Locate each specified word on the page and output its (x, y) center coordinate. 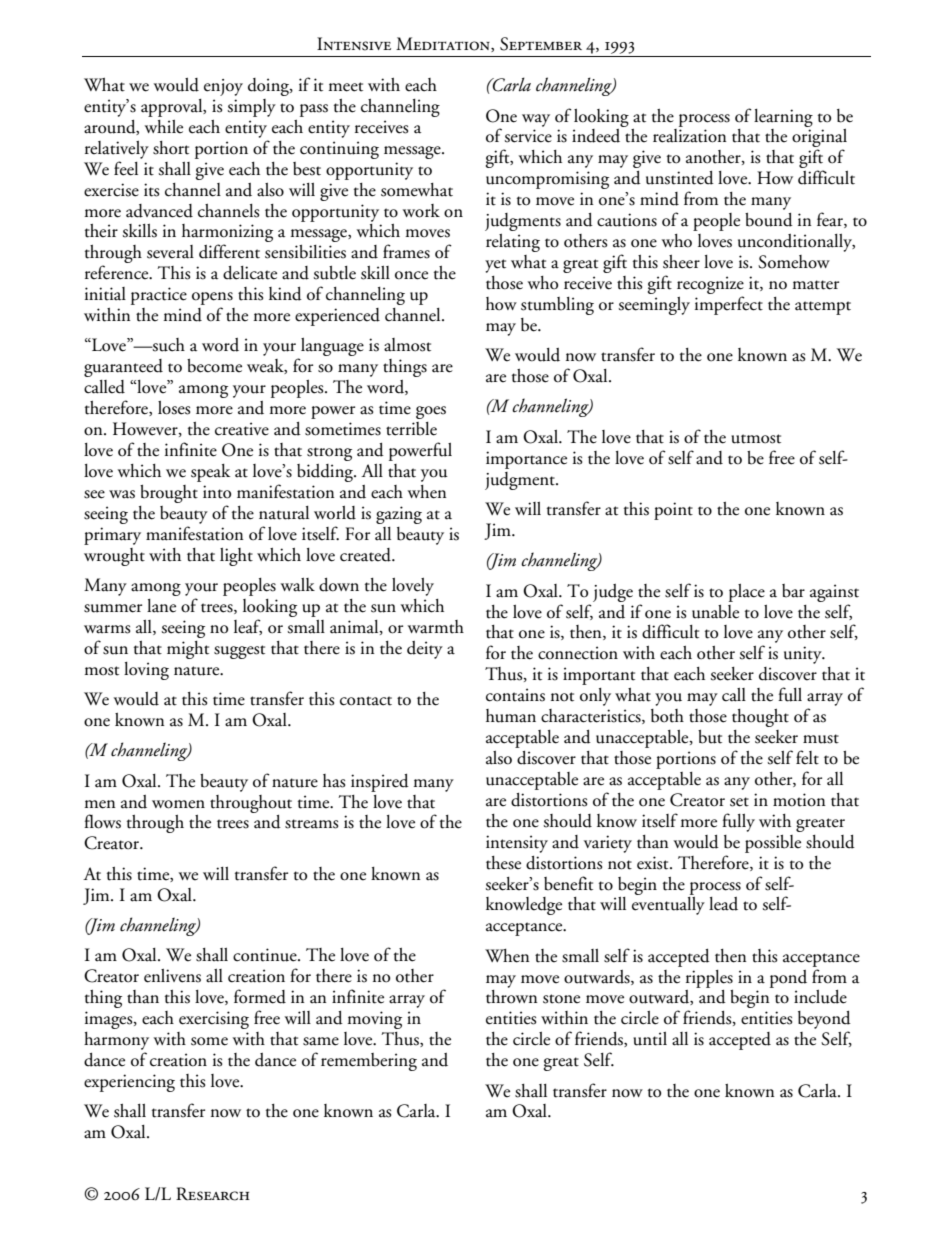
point (673, 511)
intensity (517, 844)
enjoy (223, 87)
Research (213, 1194)
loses (174, 408)
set (739, 802)
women (178, 804)
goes (431, 412)
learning (783, 118)
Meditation (444, 44)
